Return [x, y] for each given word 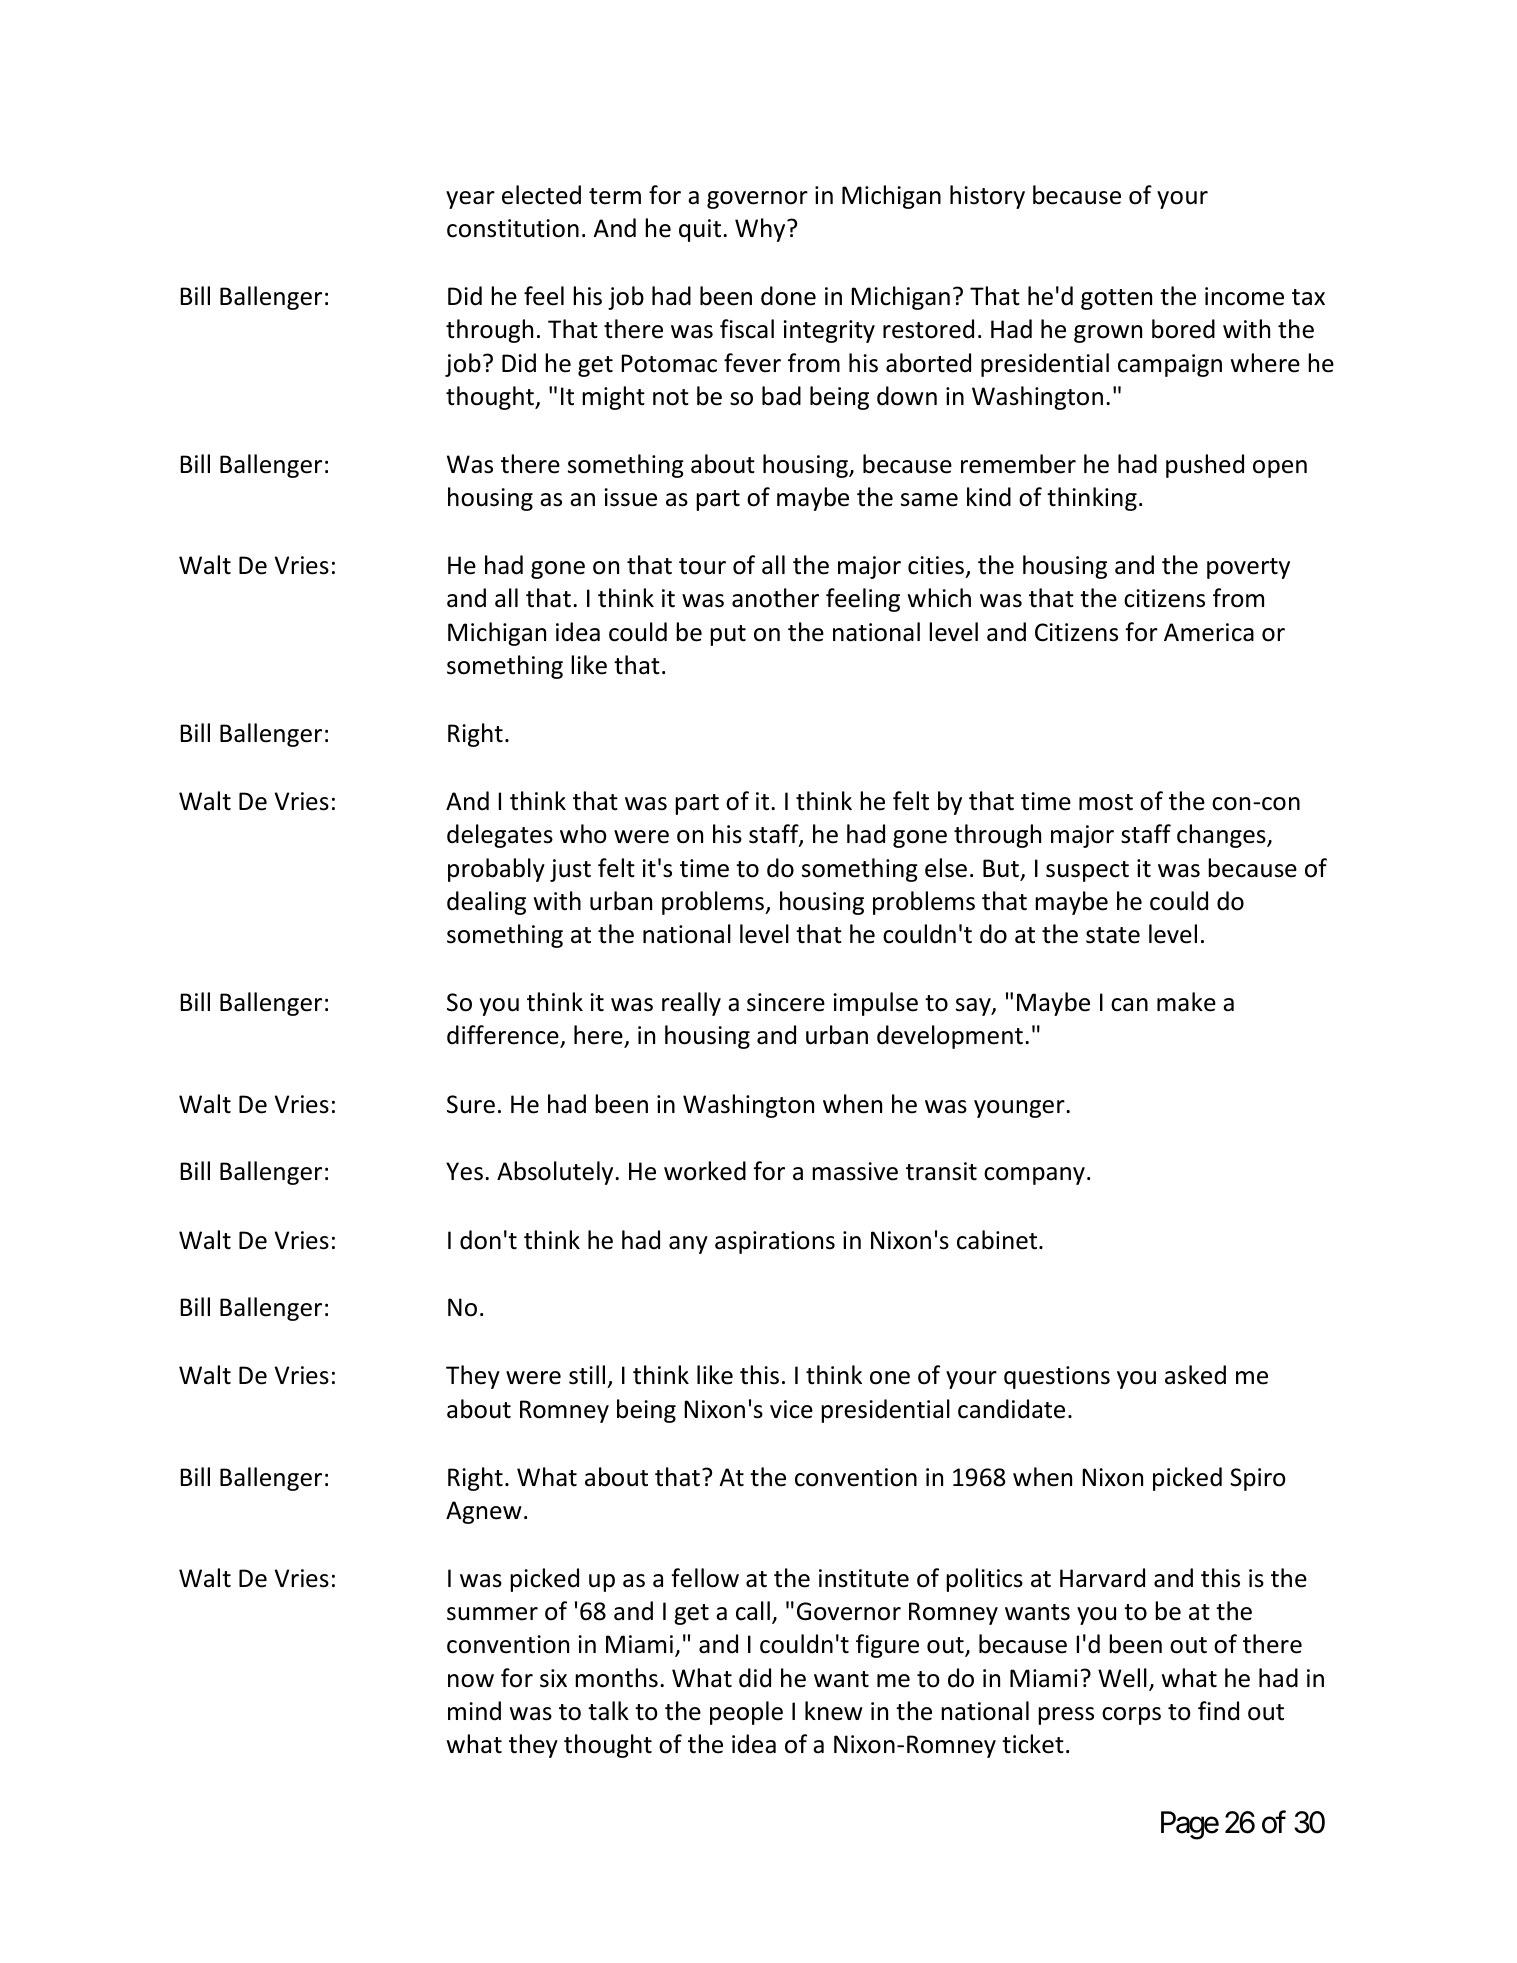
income [1244, 296]
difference [504, 1036]
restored [928, 329]
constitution [513, 228]
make [1186, 1002]
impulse [875, 1004]
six [553, 1678]
